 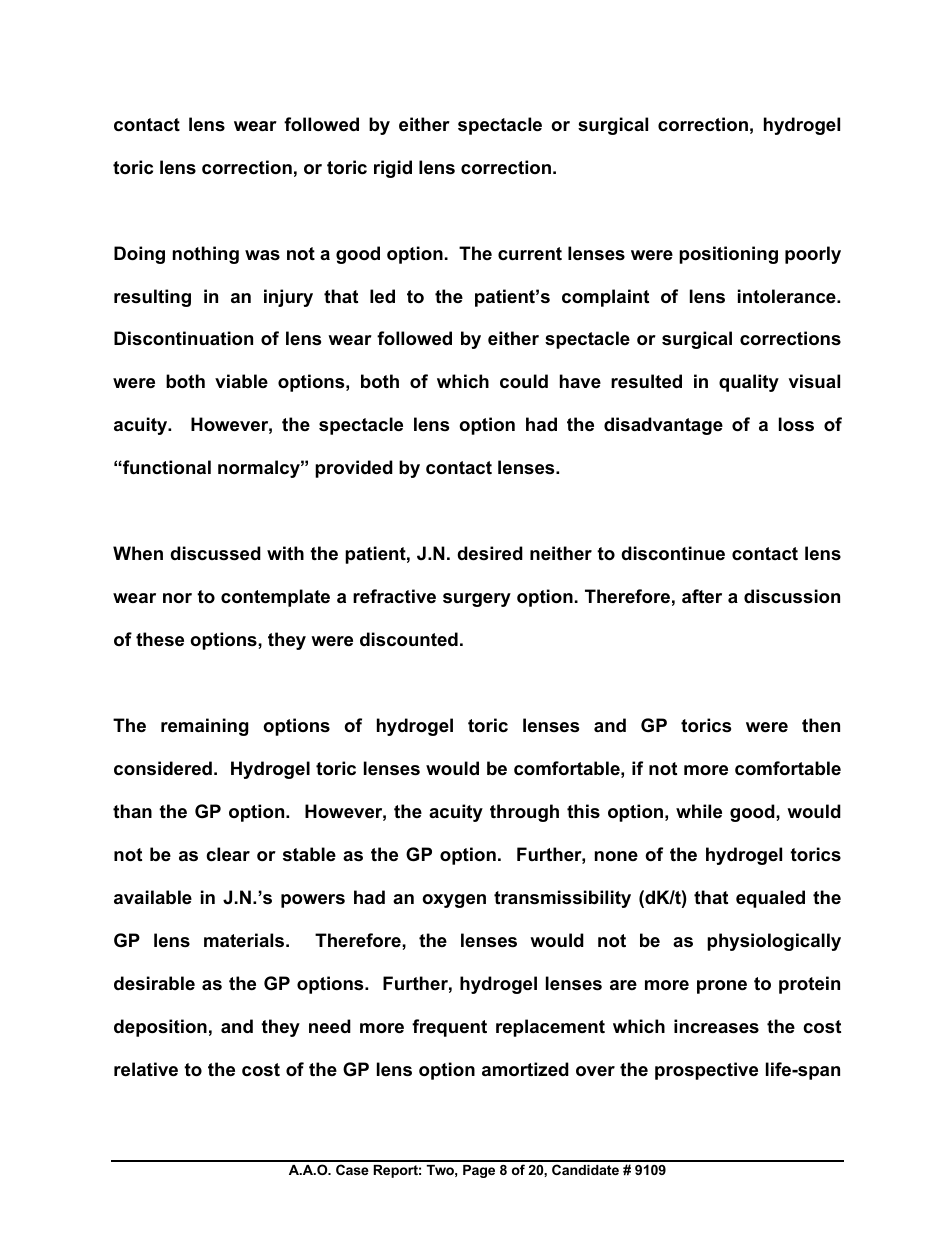 What do you see at coordinates (153, 897) in the image?
I see `available` at bounding box center [153, 897].
